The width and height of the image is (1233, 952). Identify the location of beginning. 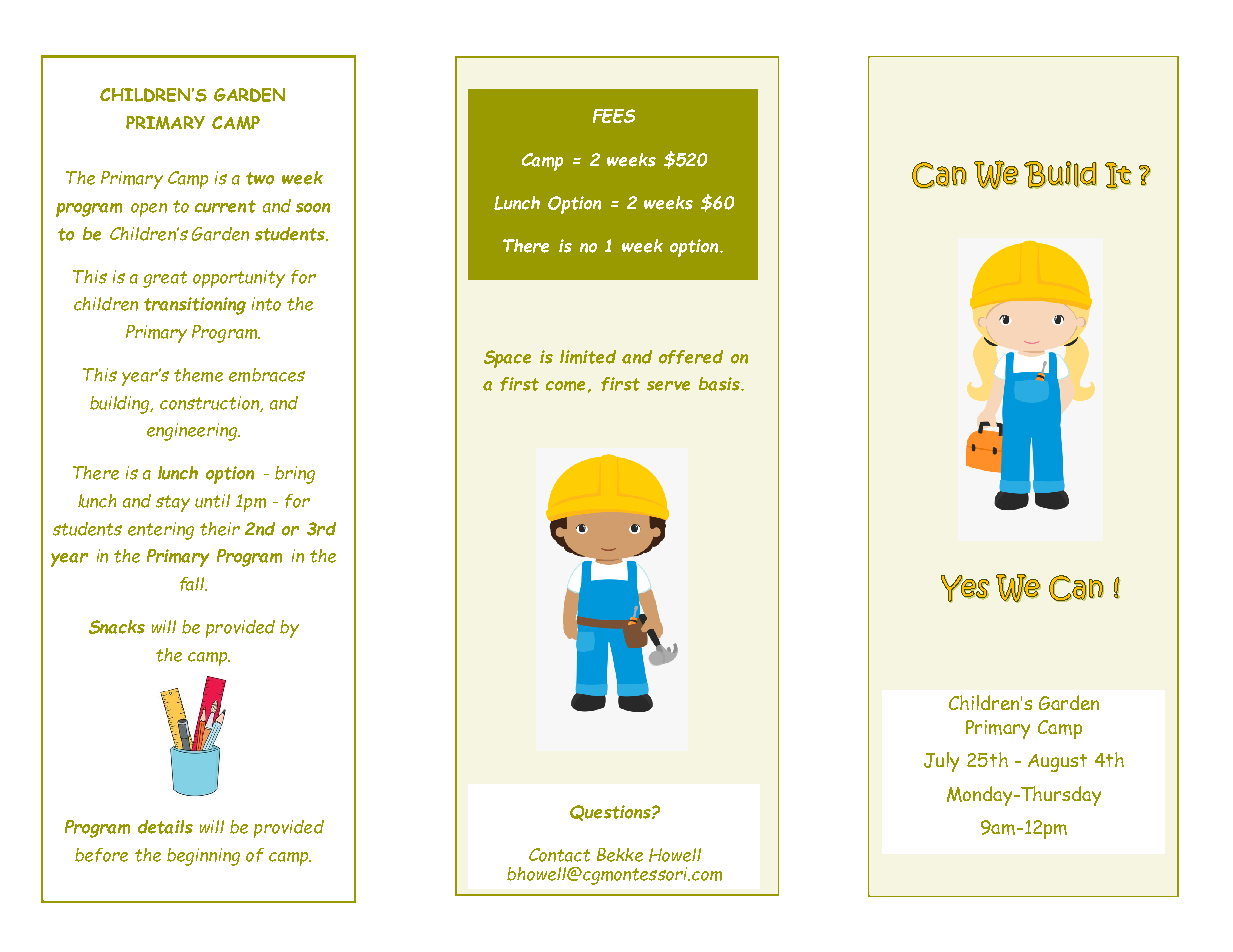
(203, 857).
